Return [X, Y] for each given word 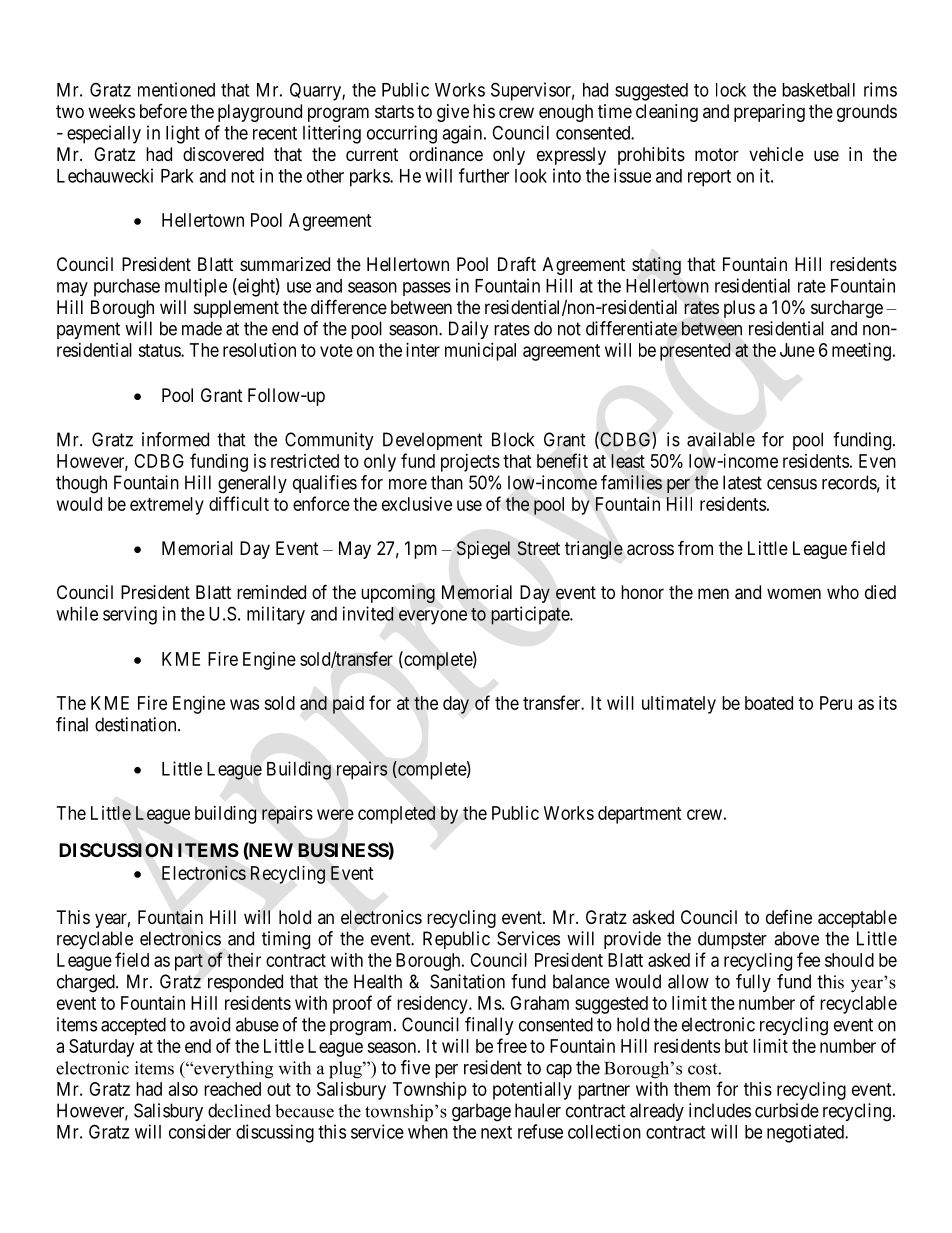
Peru [836, 703]
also [183, 1089]
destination [137, 724]
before [163, 111]
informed [175, 439]
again [463, 134]
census [792, 484]
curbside [787, 1110]
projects [470, 463]
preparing [769, 113]
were [335, 814]
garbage [481, 1112]
